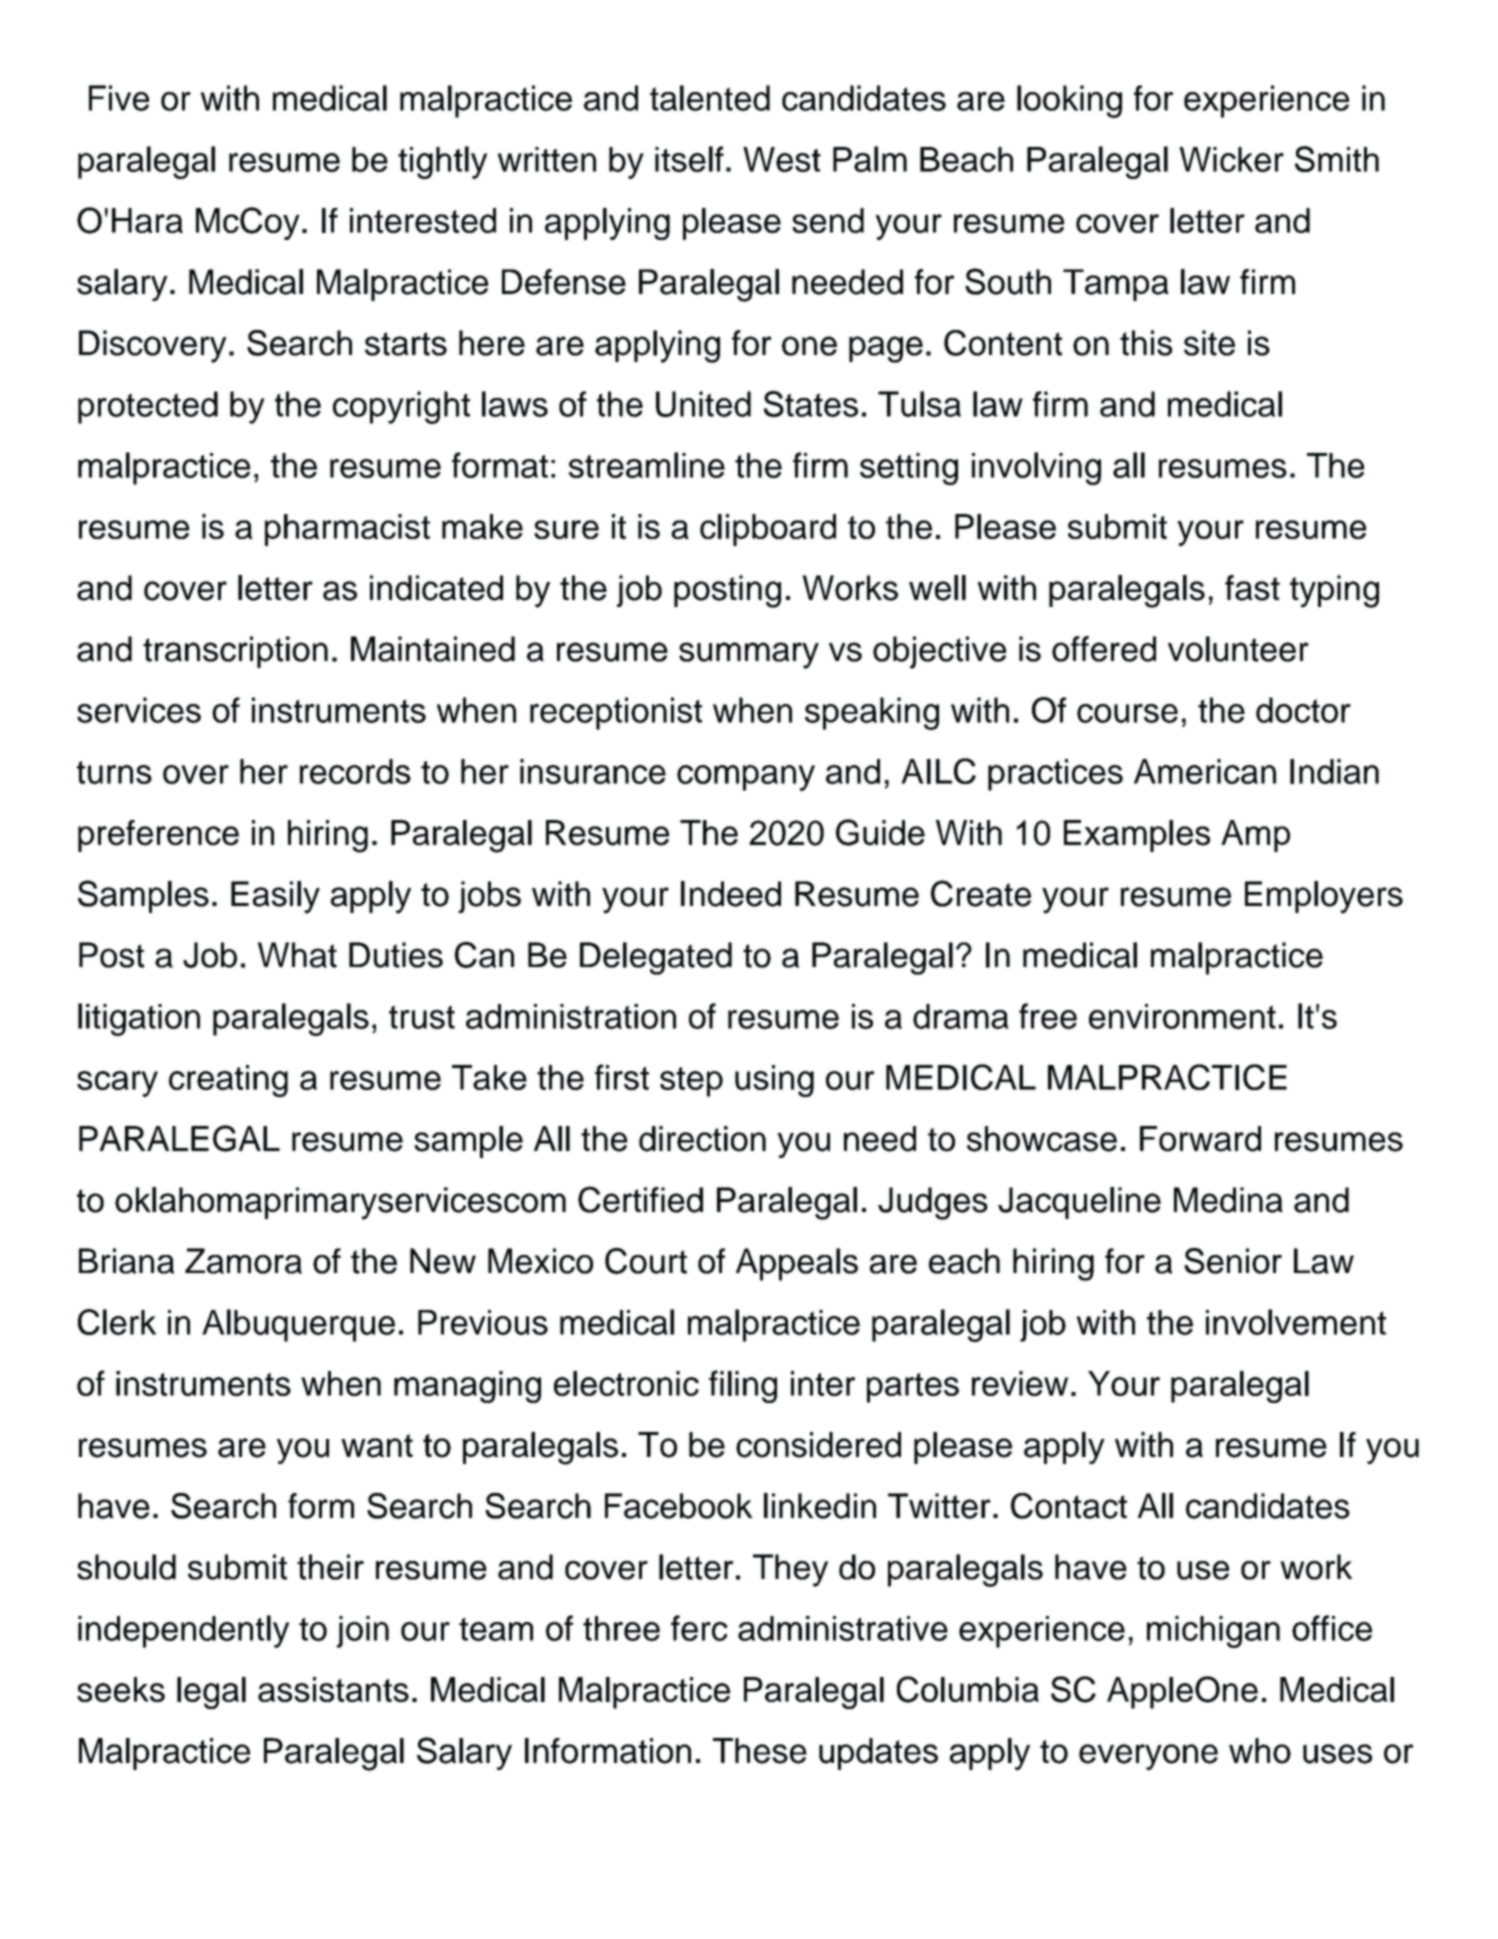 The height and width of the image is (1939, 1498). What do you see at coordinates (689, 159) in the image?
I see `itself` at bounding box center [689, 159].
